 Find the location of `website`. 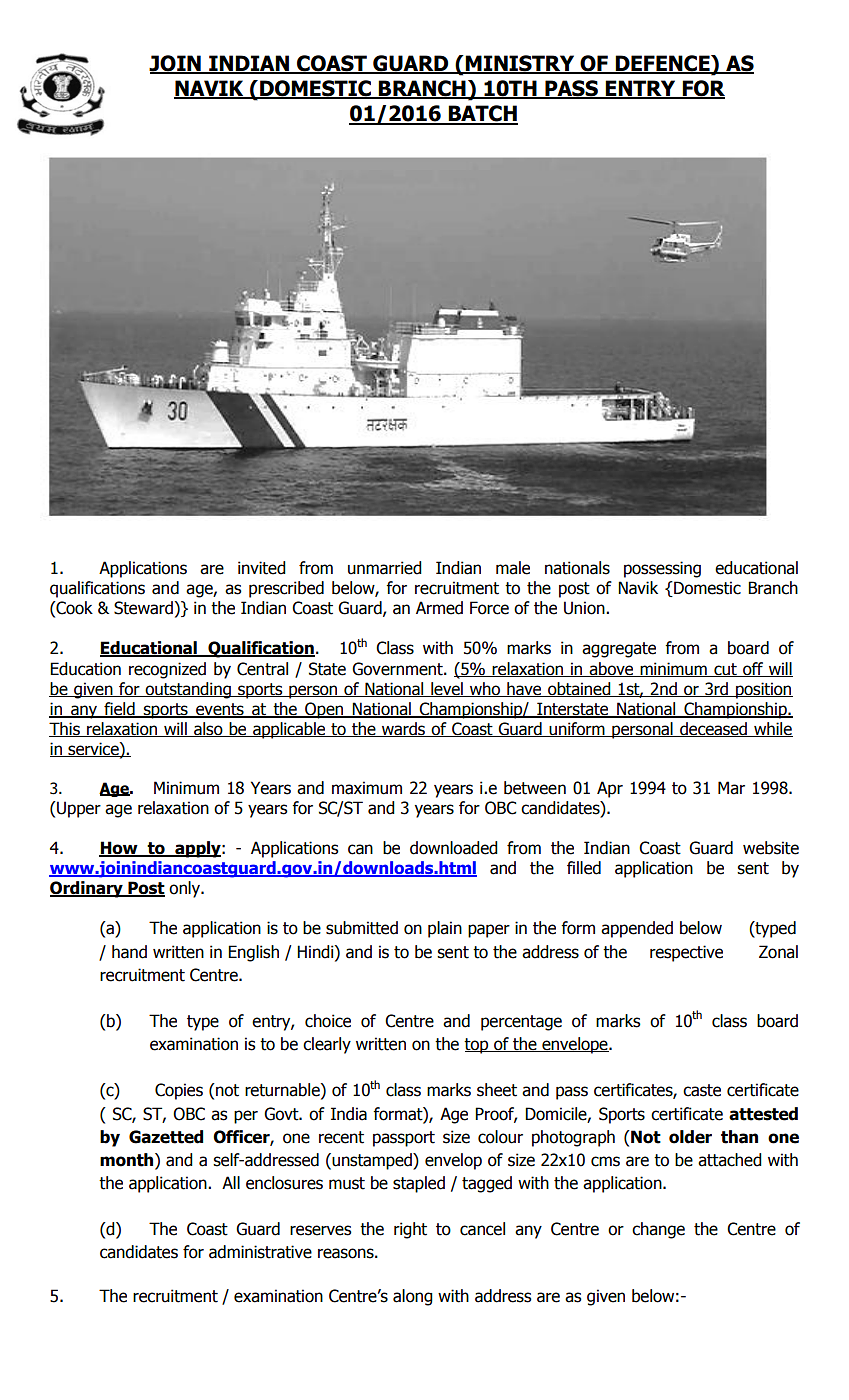

website is located at coordinates (771, 848).
